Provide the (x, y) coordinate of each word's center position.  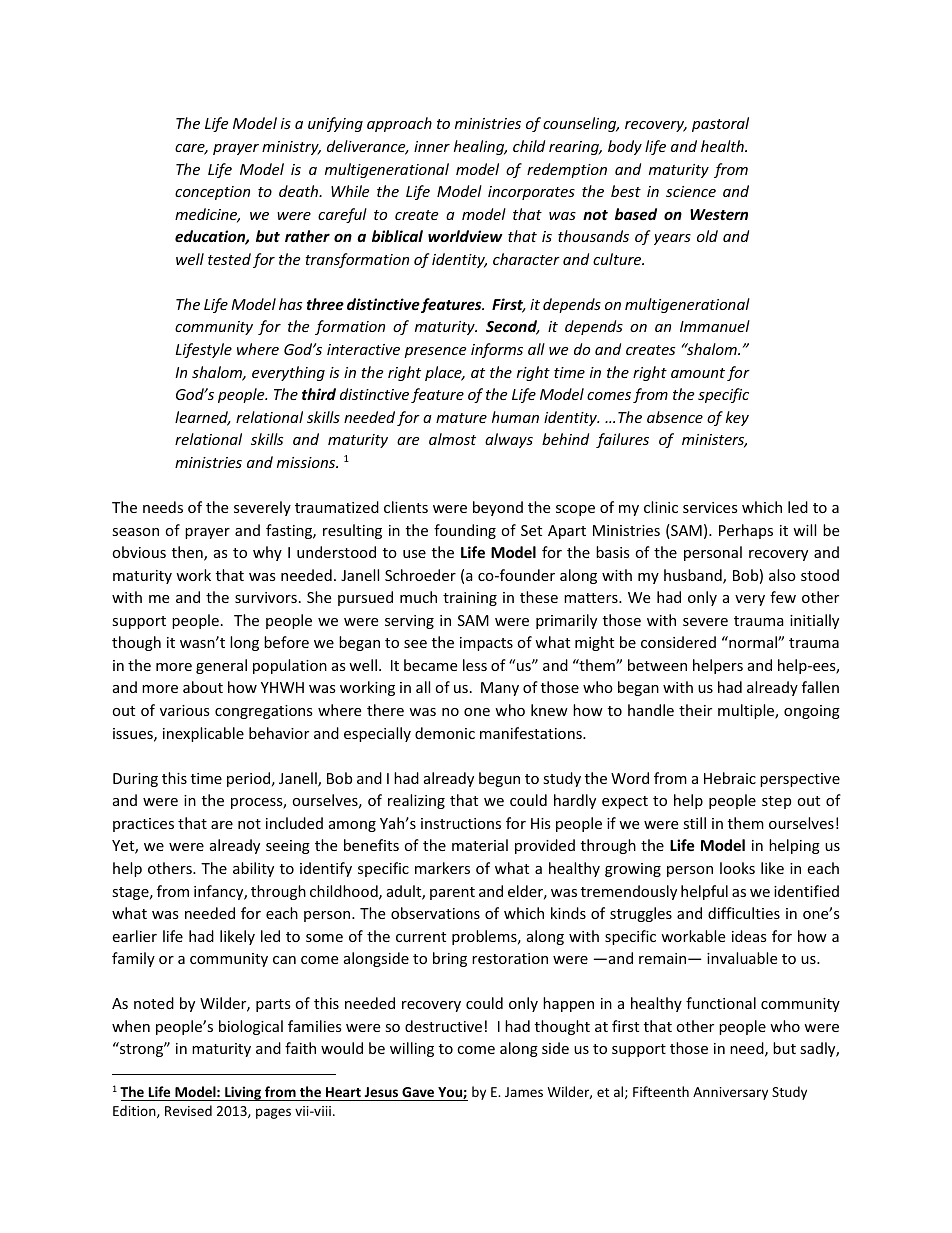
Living (243, 1093)
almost (452, 439)
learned (203, 418)
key (737, 418)
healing (480, 147)
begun (499, 779)
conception (212, 193)
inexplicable (203, 734)
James (524, 1092)
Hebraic (730, 778)
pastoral (720, 124)
